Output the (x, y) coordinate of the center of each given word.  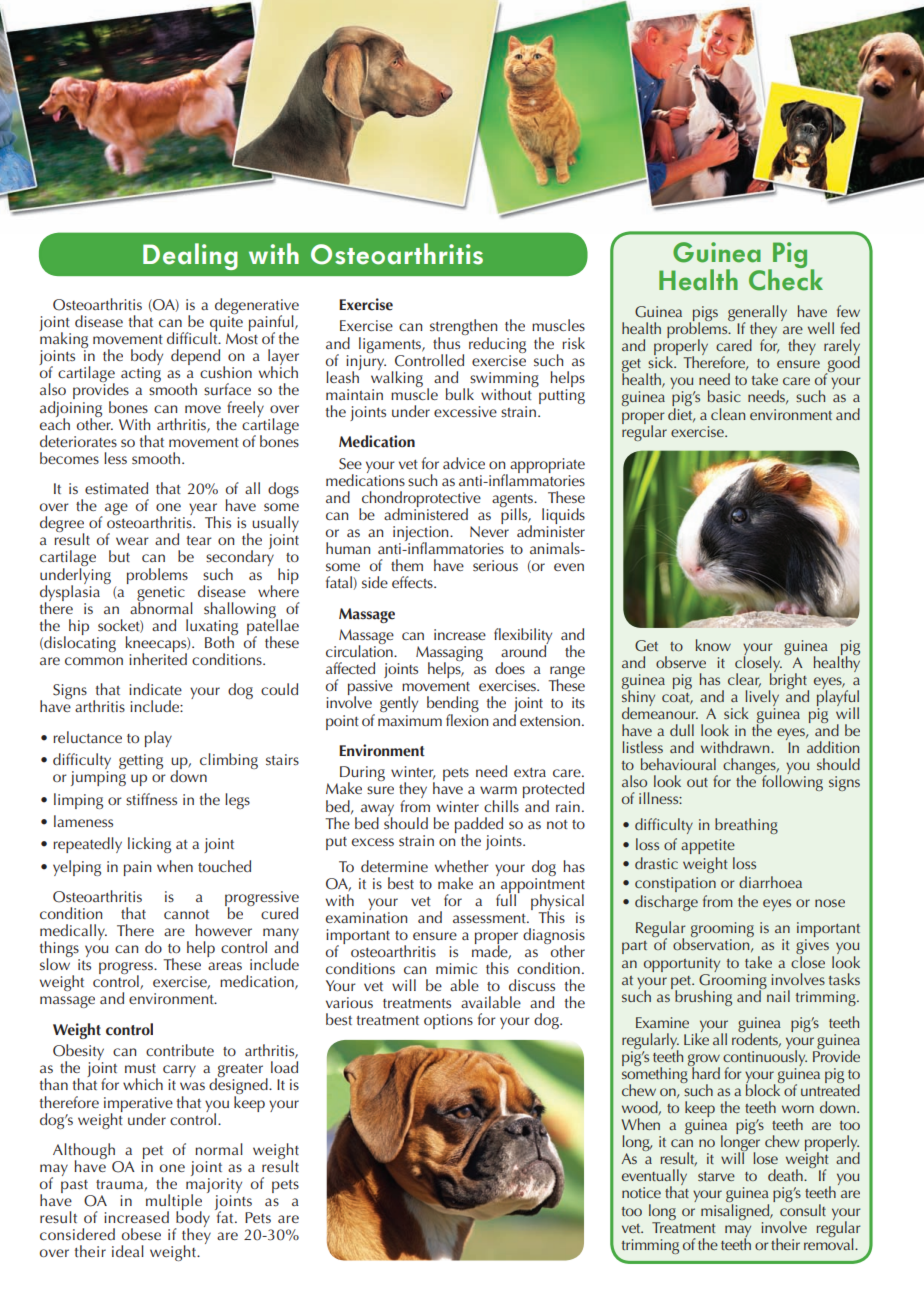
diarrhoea (770, 882)
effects (413, 582)
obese (141, 1234)
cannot (186, 914)
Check (786, 278)
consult (803, 1208)
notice (641, 1192)
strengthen (463, 328)
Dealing (190, 256)
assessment (490, 919)
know (713, 645)
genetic (161, 594)
